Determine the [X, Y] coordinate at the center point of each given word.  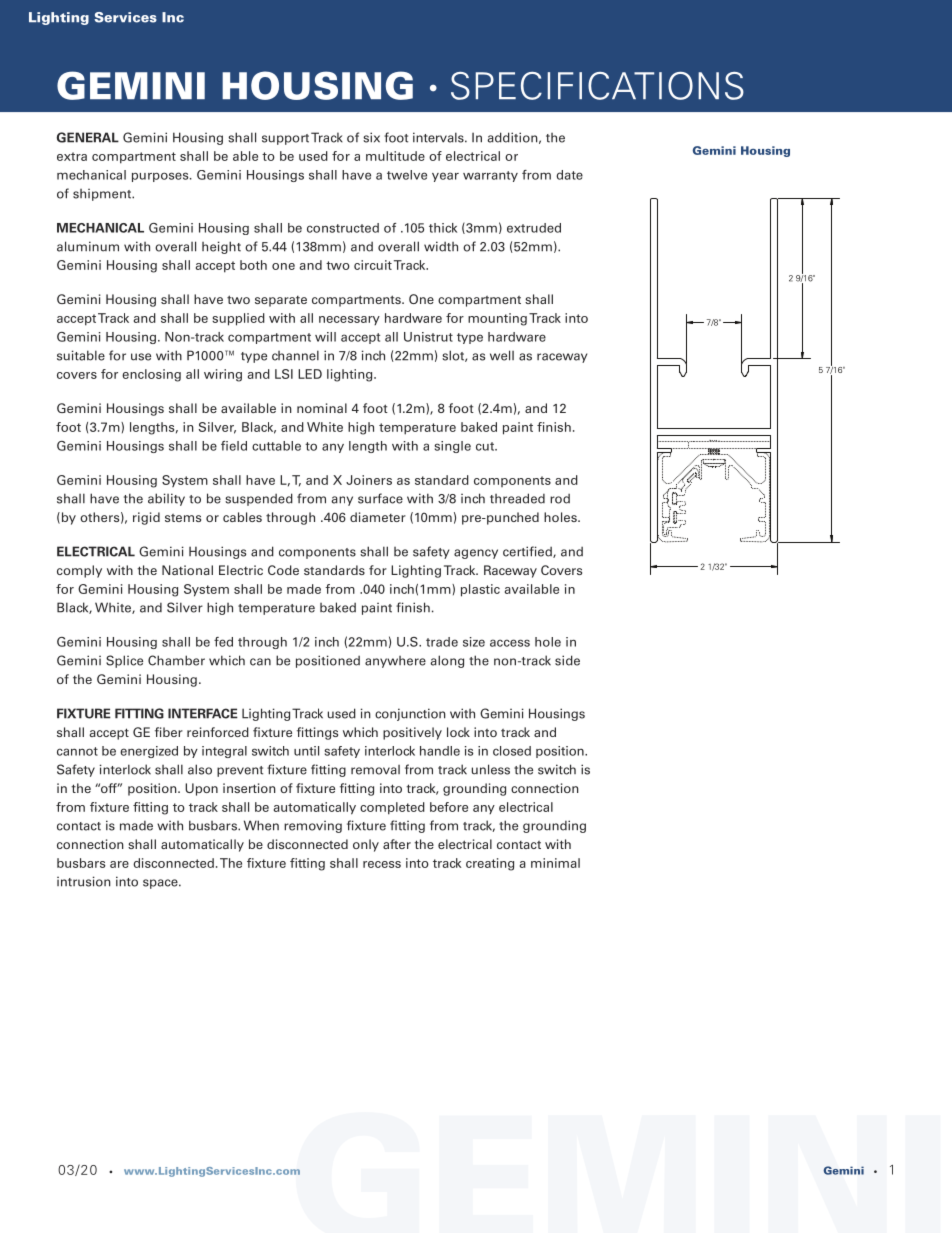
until [306, 751]
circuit [373, 265]
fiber [169, 732]
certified [528, 552]
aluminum [88, 246]
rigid [146, 518]
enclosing [151, 375]
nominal [322, 408]
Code [283, 570]
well [502, 355]
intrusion [84, 881]
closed [512, 751]
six [371, 137]
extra [72, 156]
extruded [534, 228]
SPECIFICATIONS [597, 86]
